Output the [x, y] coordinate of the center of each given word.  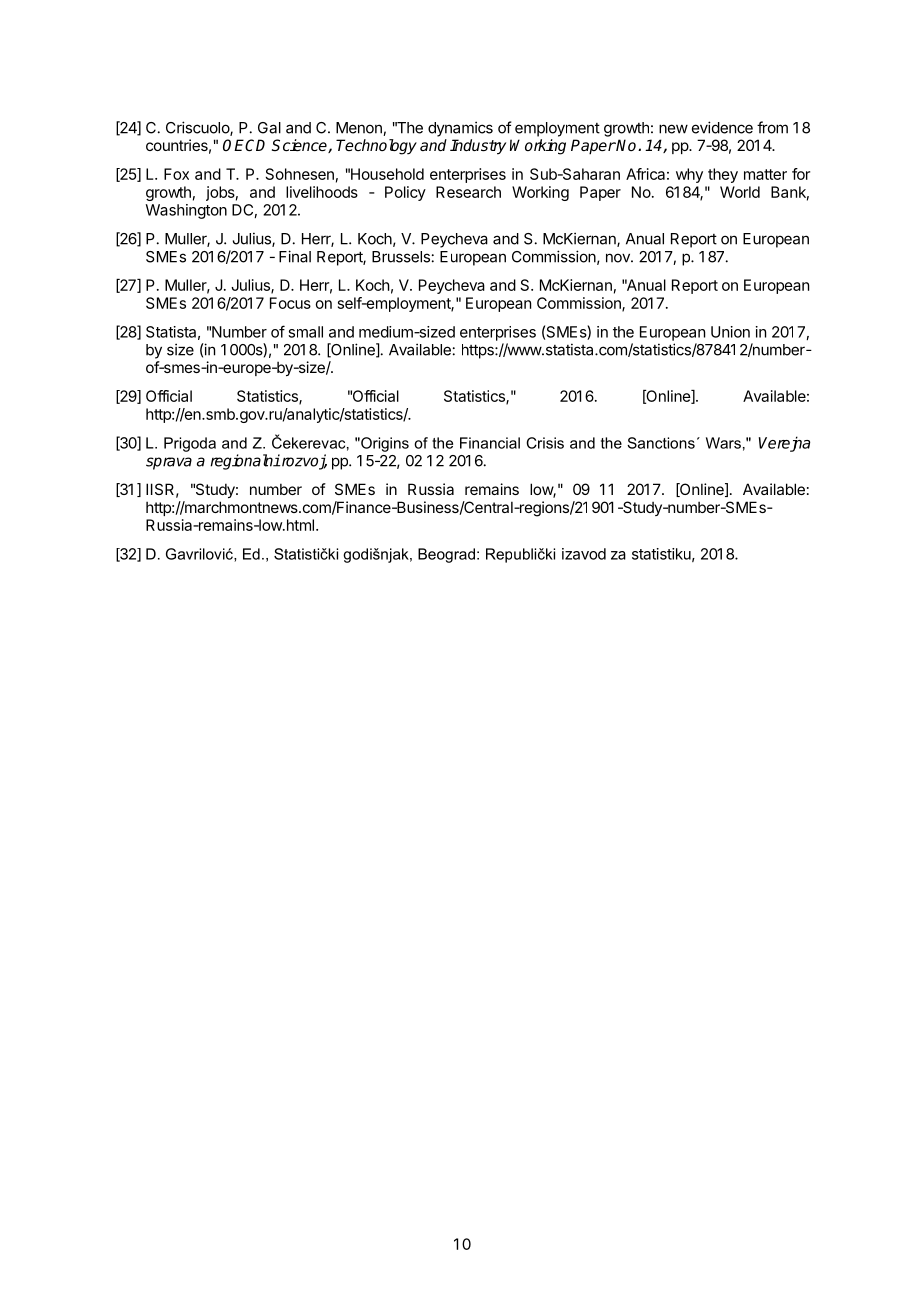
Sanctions [661, 443]
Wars [723, 443]
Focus [290, 303]
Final [295, 256]
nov [619, 258]
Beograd [446, 555]
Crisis [545, 443]
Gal [269, 128]
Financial [490, 443]
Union [730, 332]
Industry [478, 147]
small [305, 332]
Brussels [401, 257]
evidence [722, 127]
